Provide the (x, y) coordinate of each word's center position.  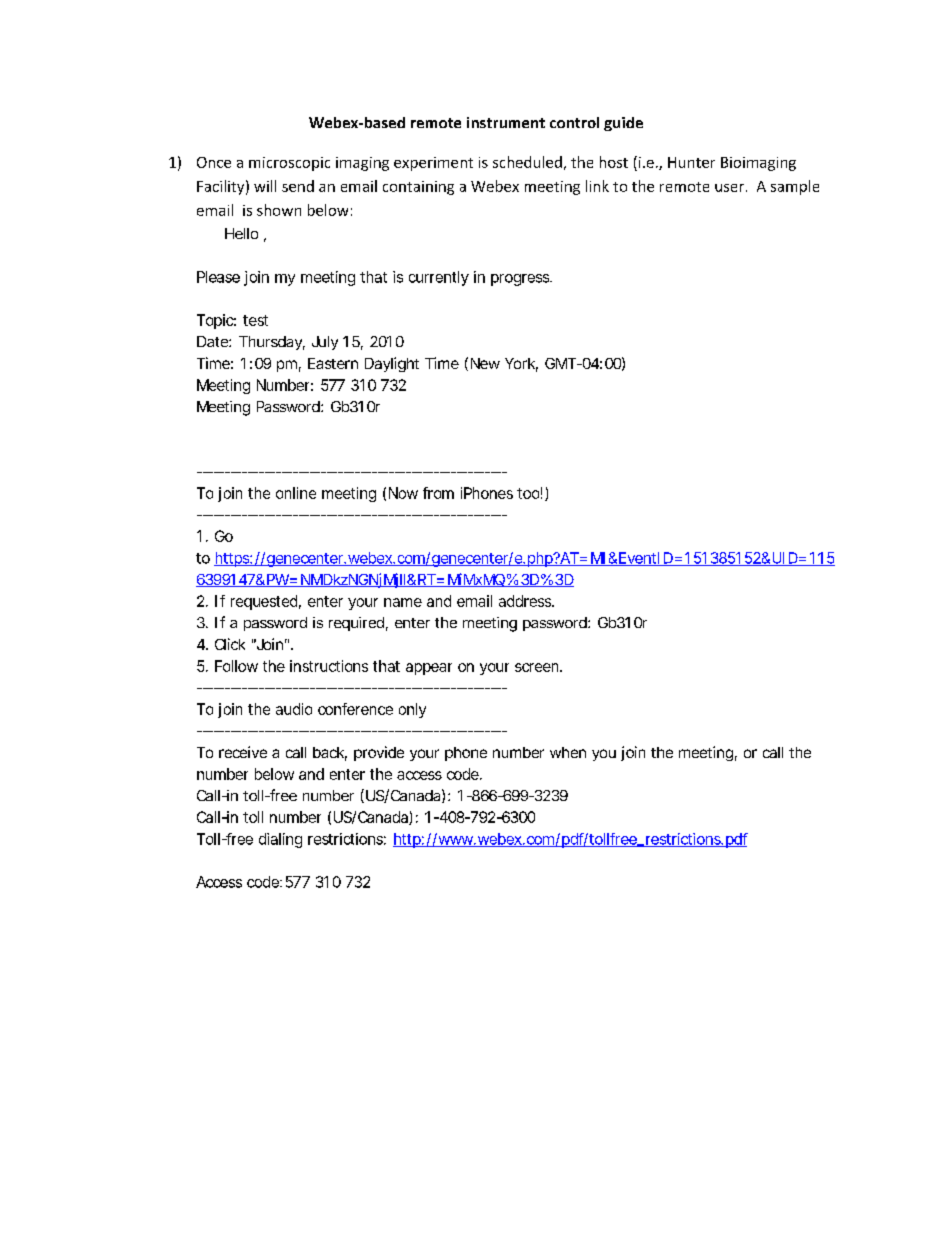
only (412, 710)
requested (264, 602)
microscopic (289, 164)
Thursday (272, 343)
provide (379, 753)
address (526, 601)
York (521, 365)
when (568, 752)
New (485, 363)
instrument (506, 122)
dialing (280, 840)
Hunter (691, 162)
